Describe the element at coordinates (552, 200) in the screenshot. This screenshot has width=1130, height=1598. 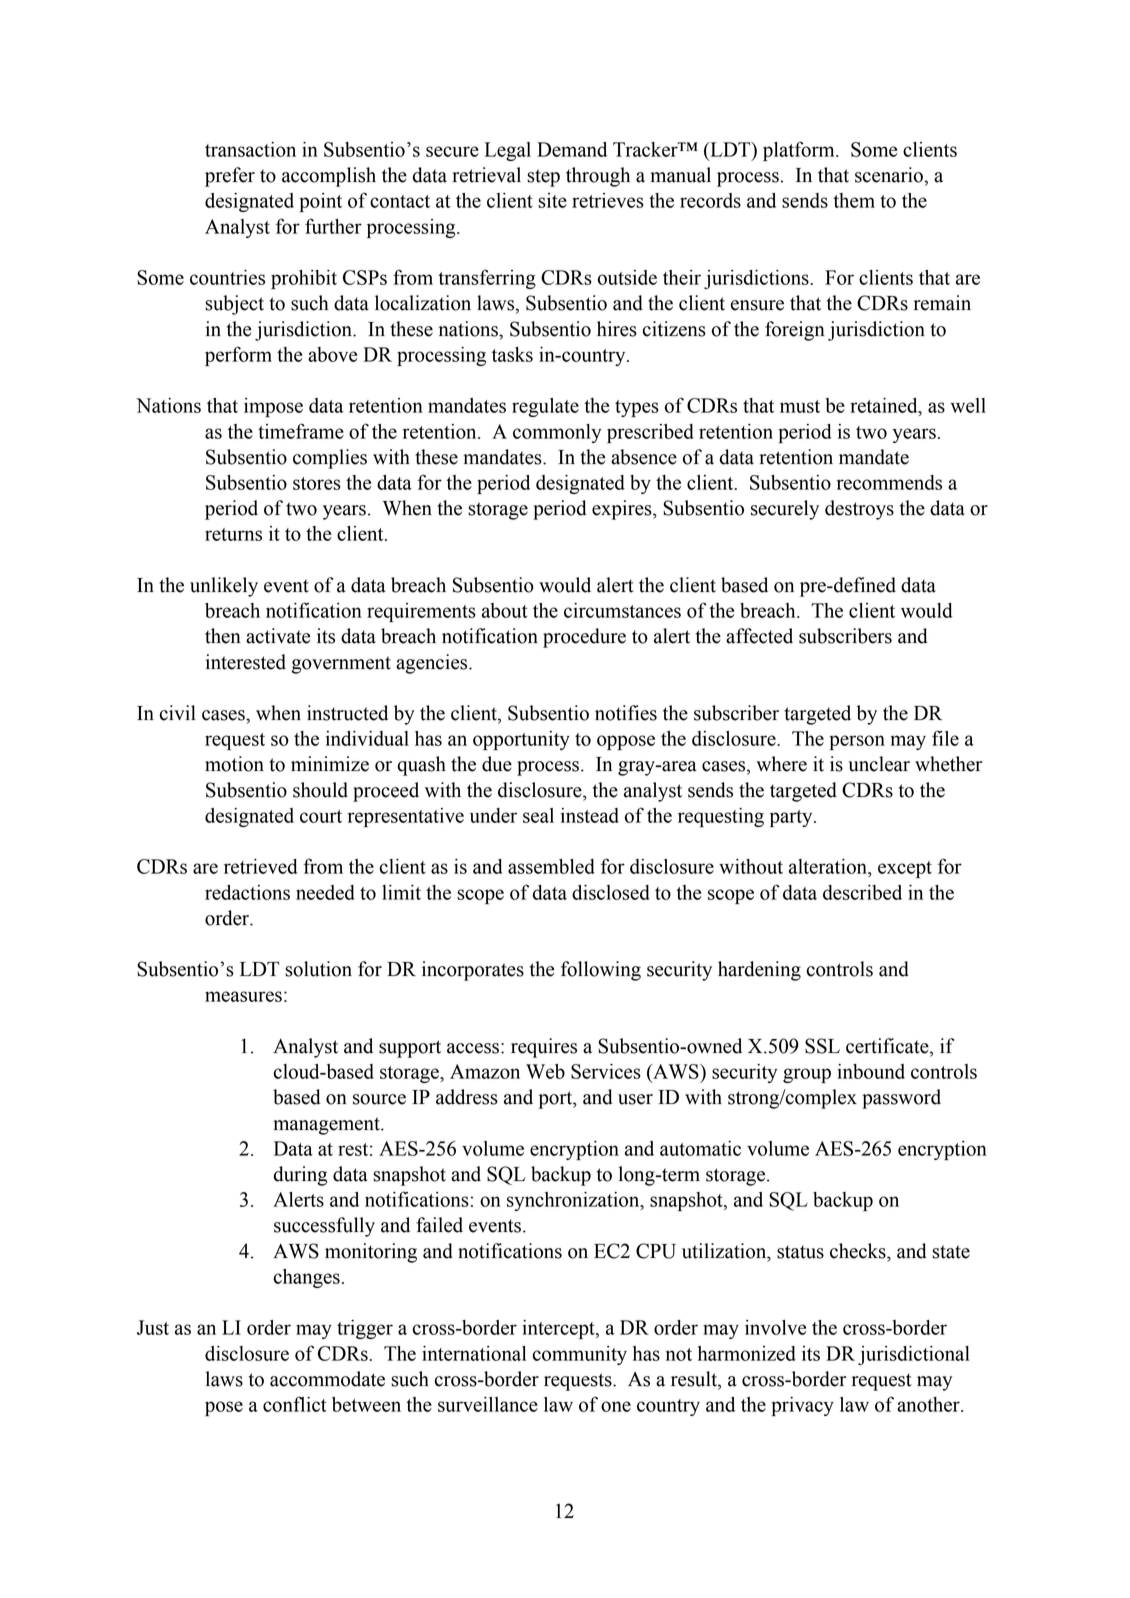
I see `site` at that location.
